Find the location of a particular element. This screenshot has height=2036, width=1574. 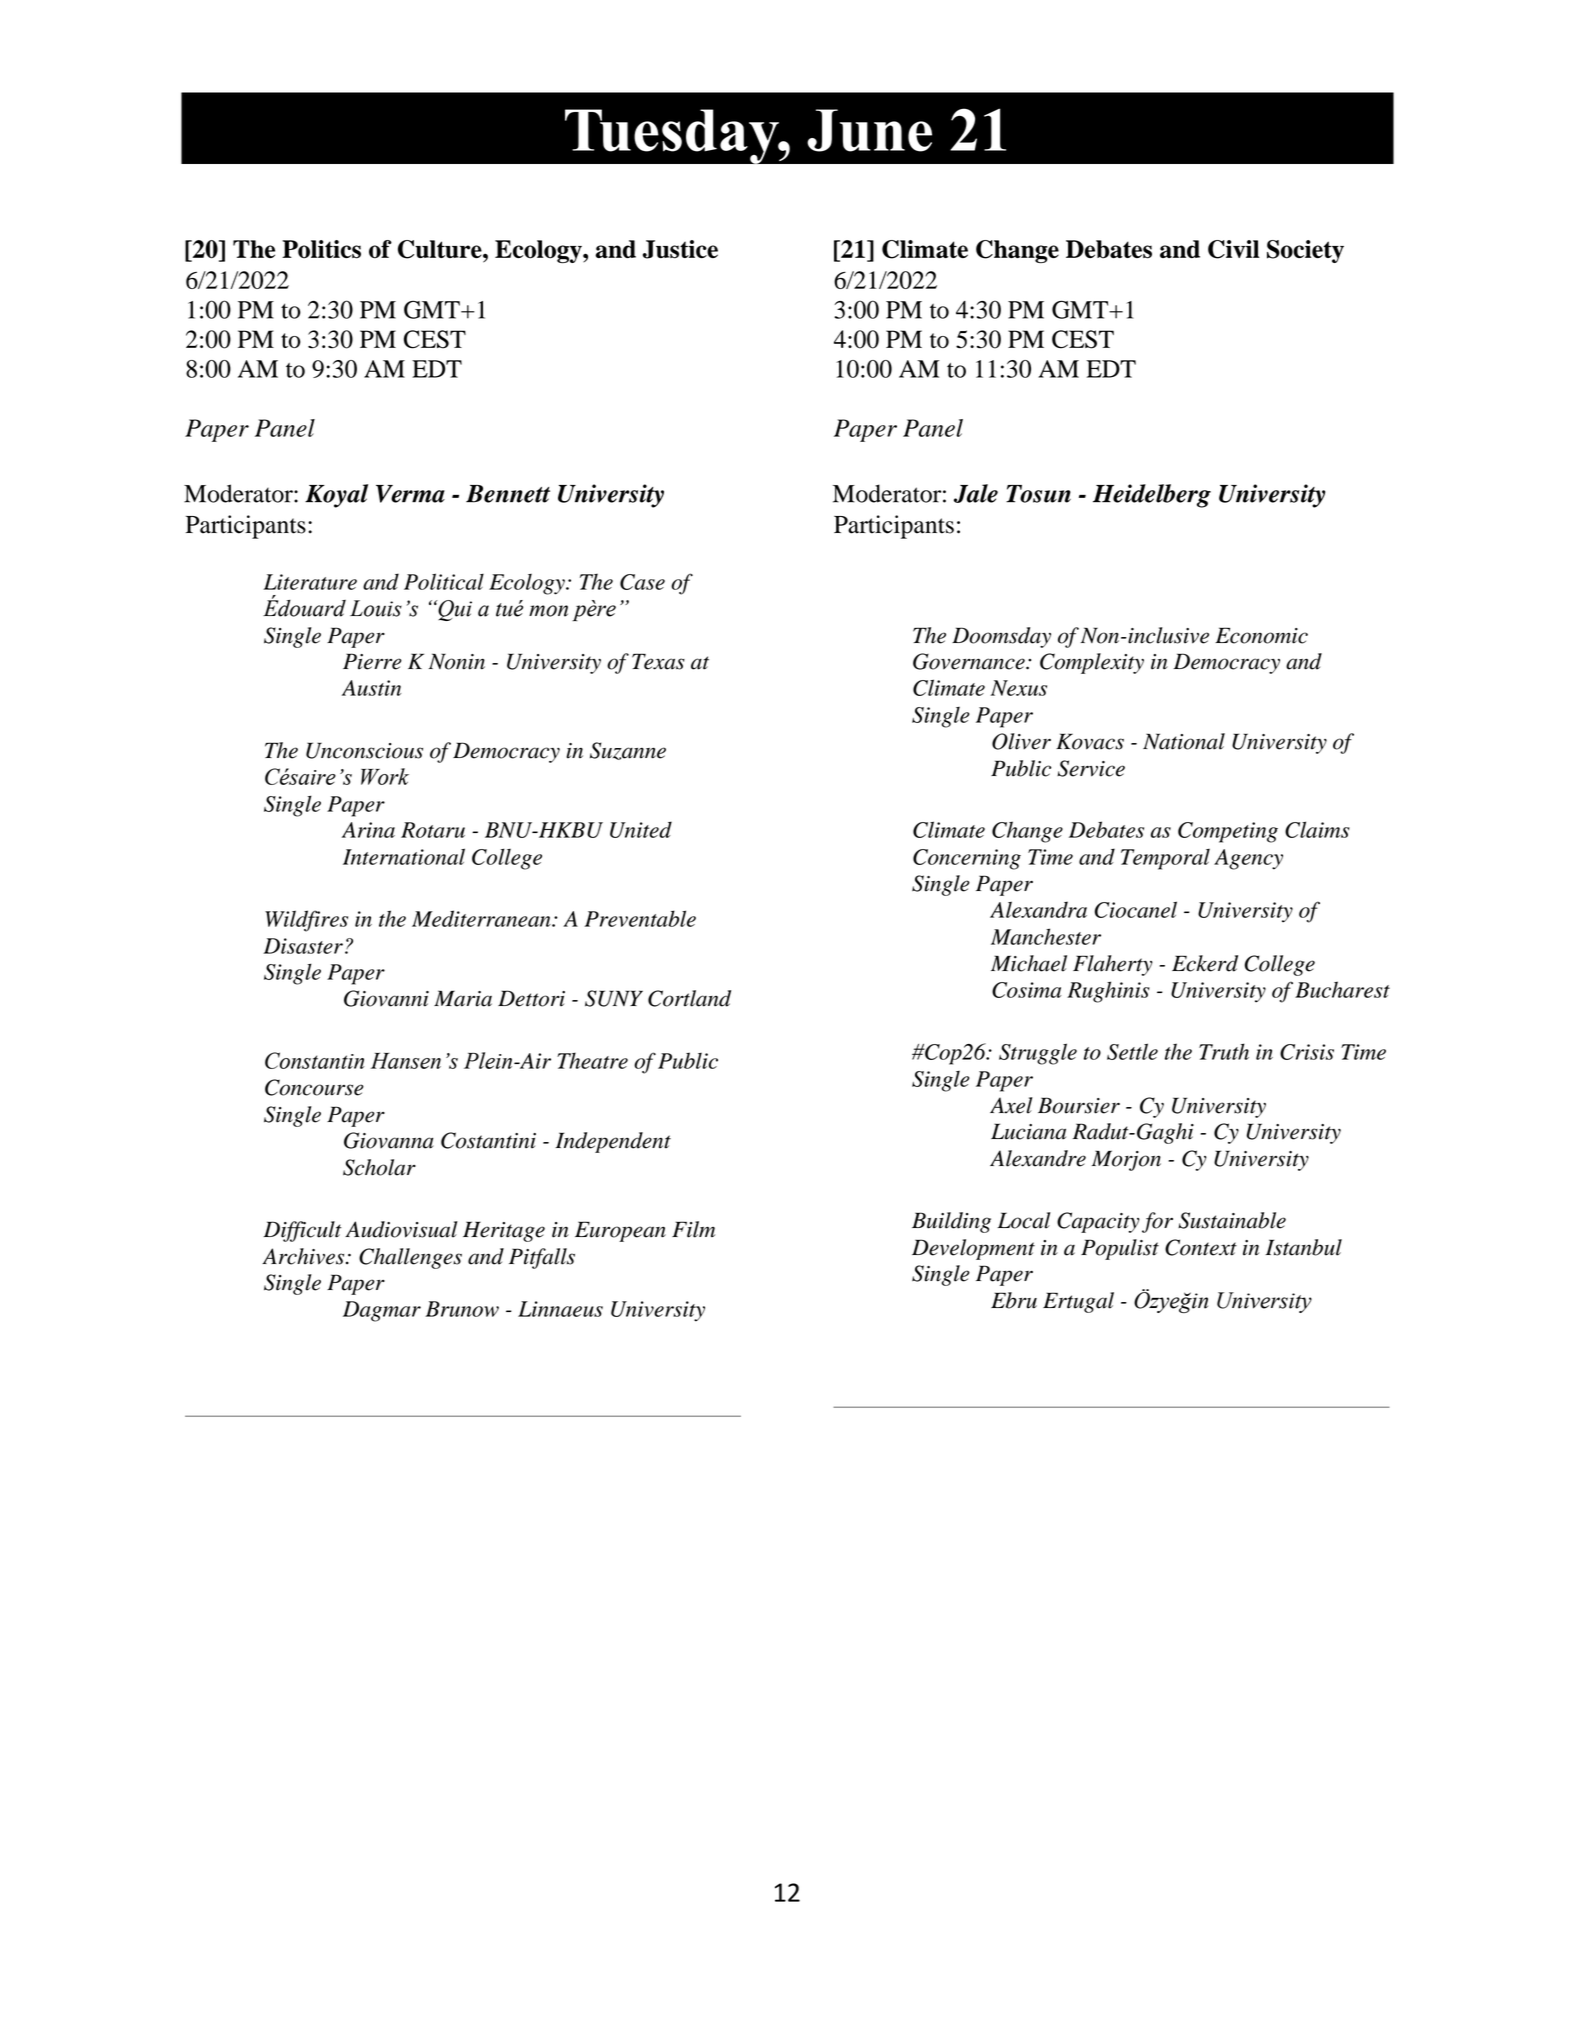

Jale is located at coordinates (976, 493).
